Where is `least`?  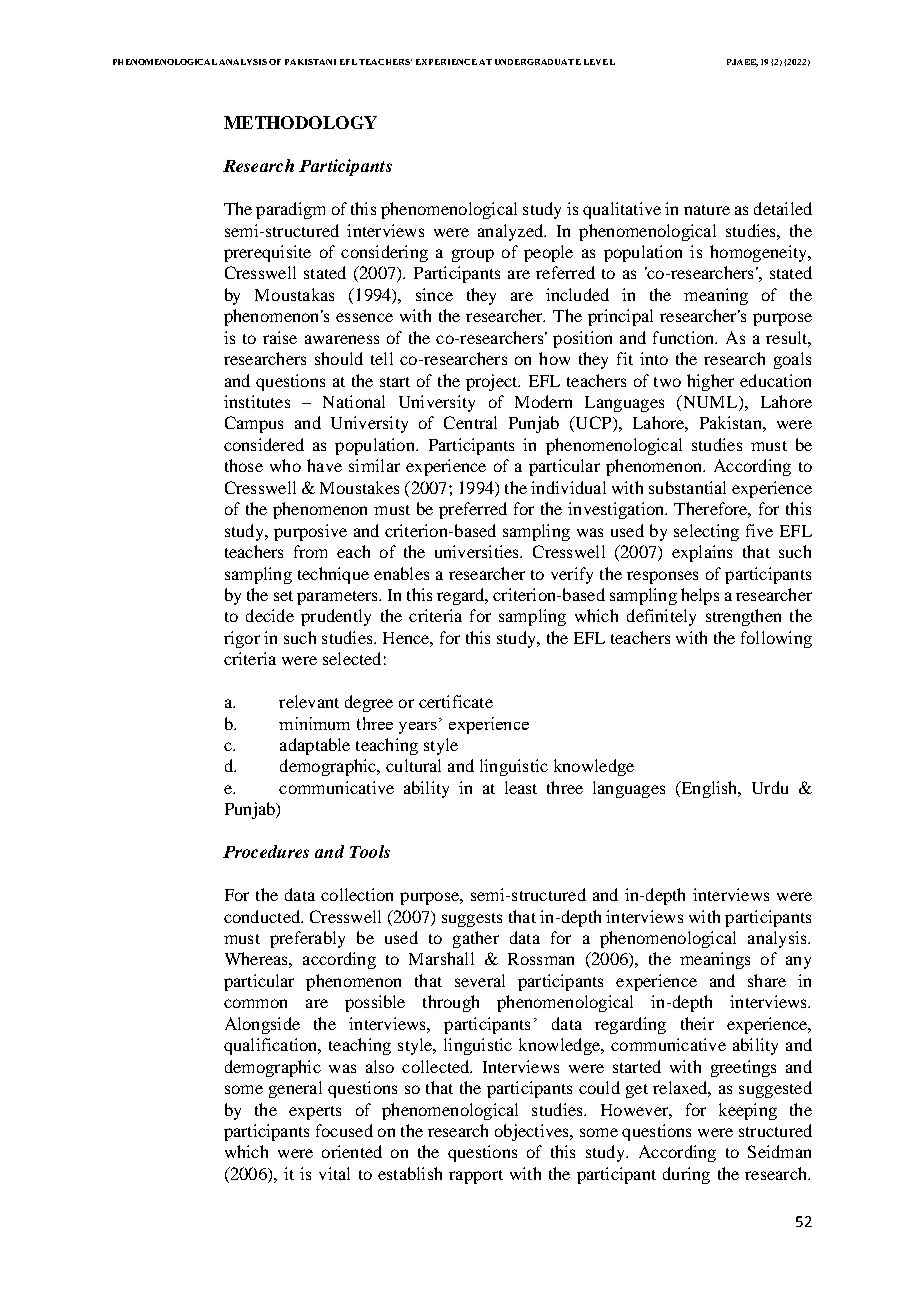 least is located at coordinates (521, 787).
